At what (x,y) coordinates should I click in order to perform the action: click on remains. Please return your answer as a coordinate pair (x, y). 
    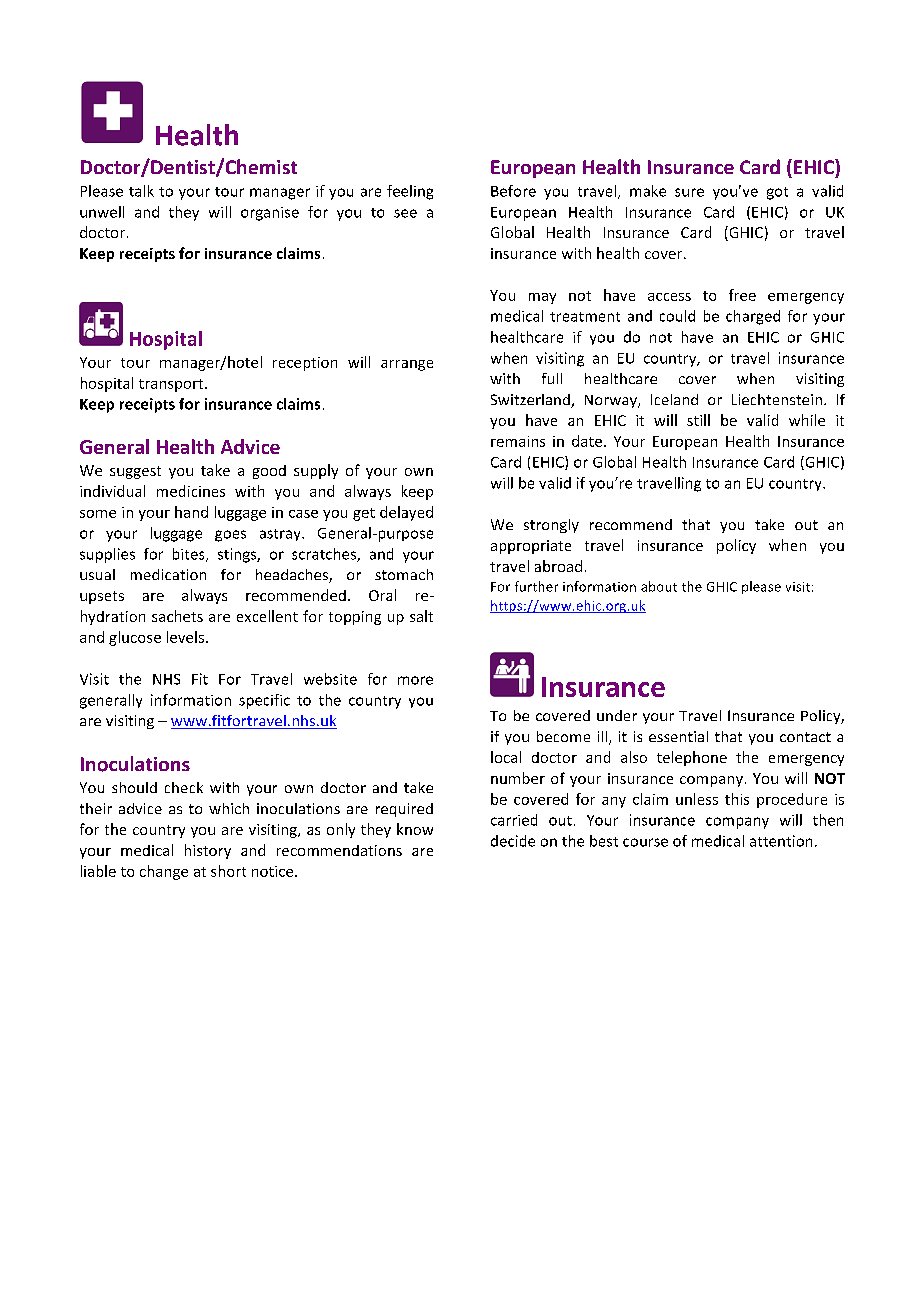
    Looking at the image, I should click on (518, 441).
